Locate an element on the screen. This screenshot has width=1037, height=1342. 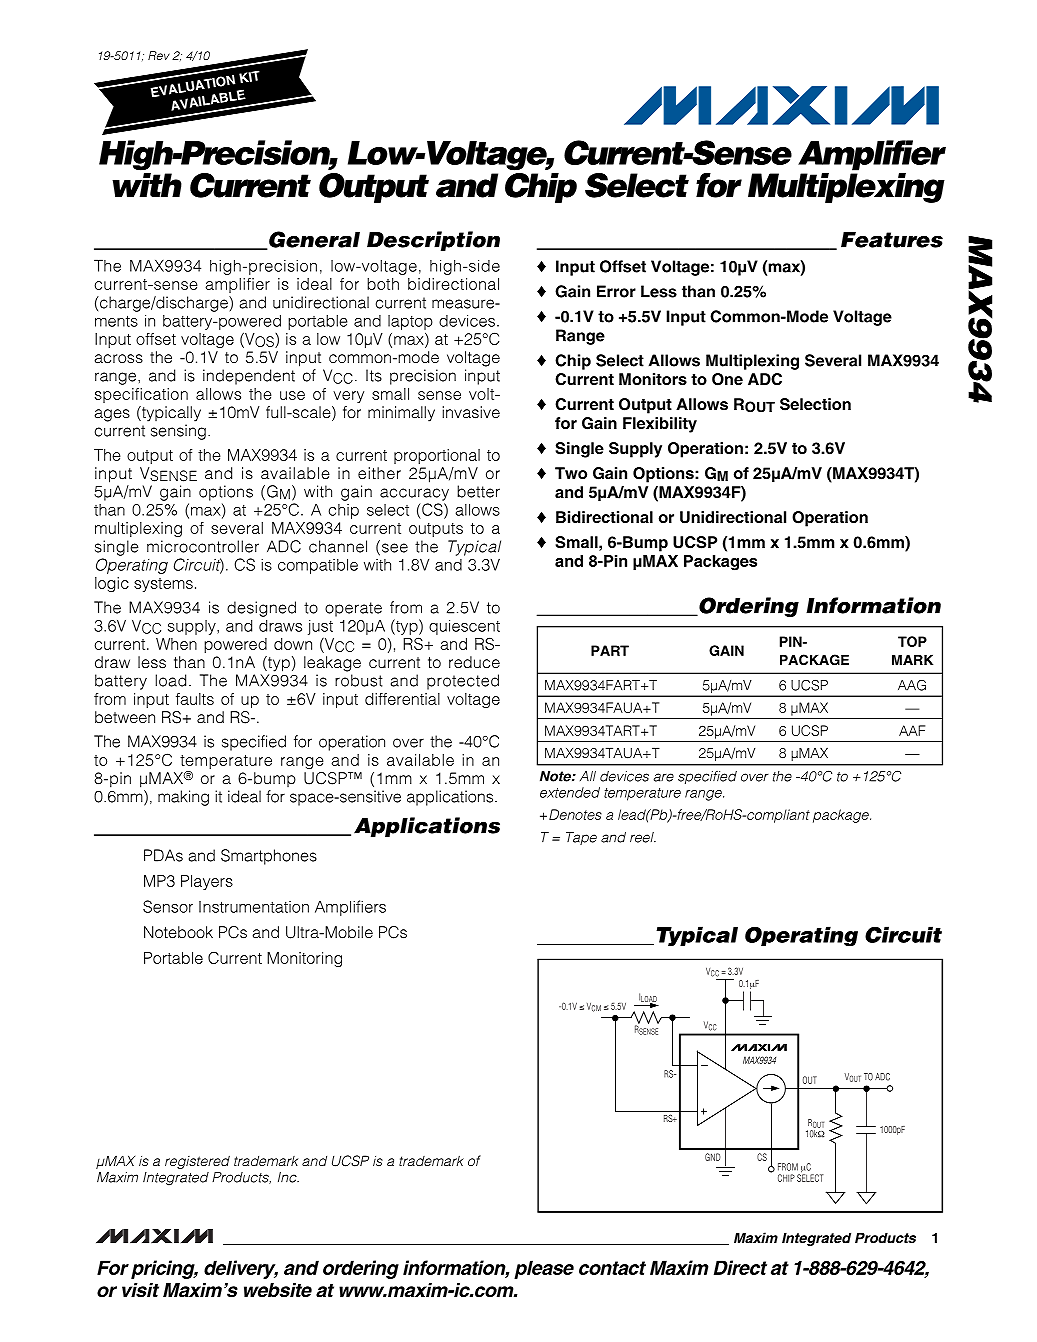
faults is located at coordinates (195, 699).
